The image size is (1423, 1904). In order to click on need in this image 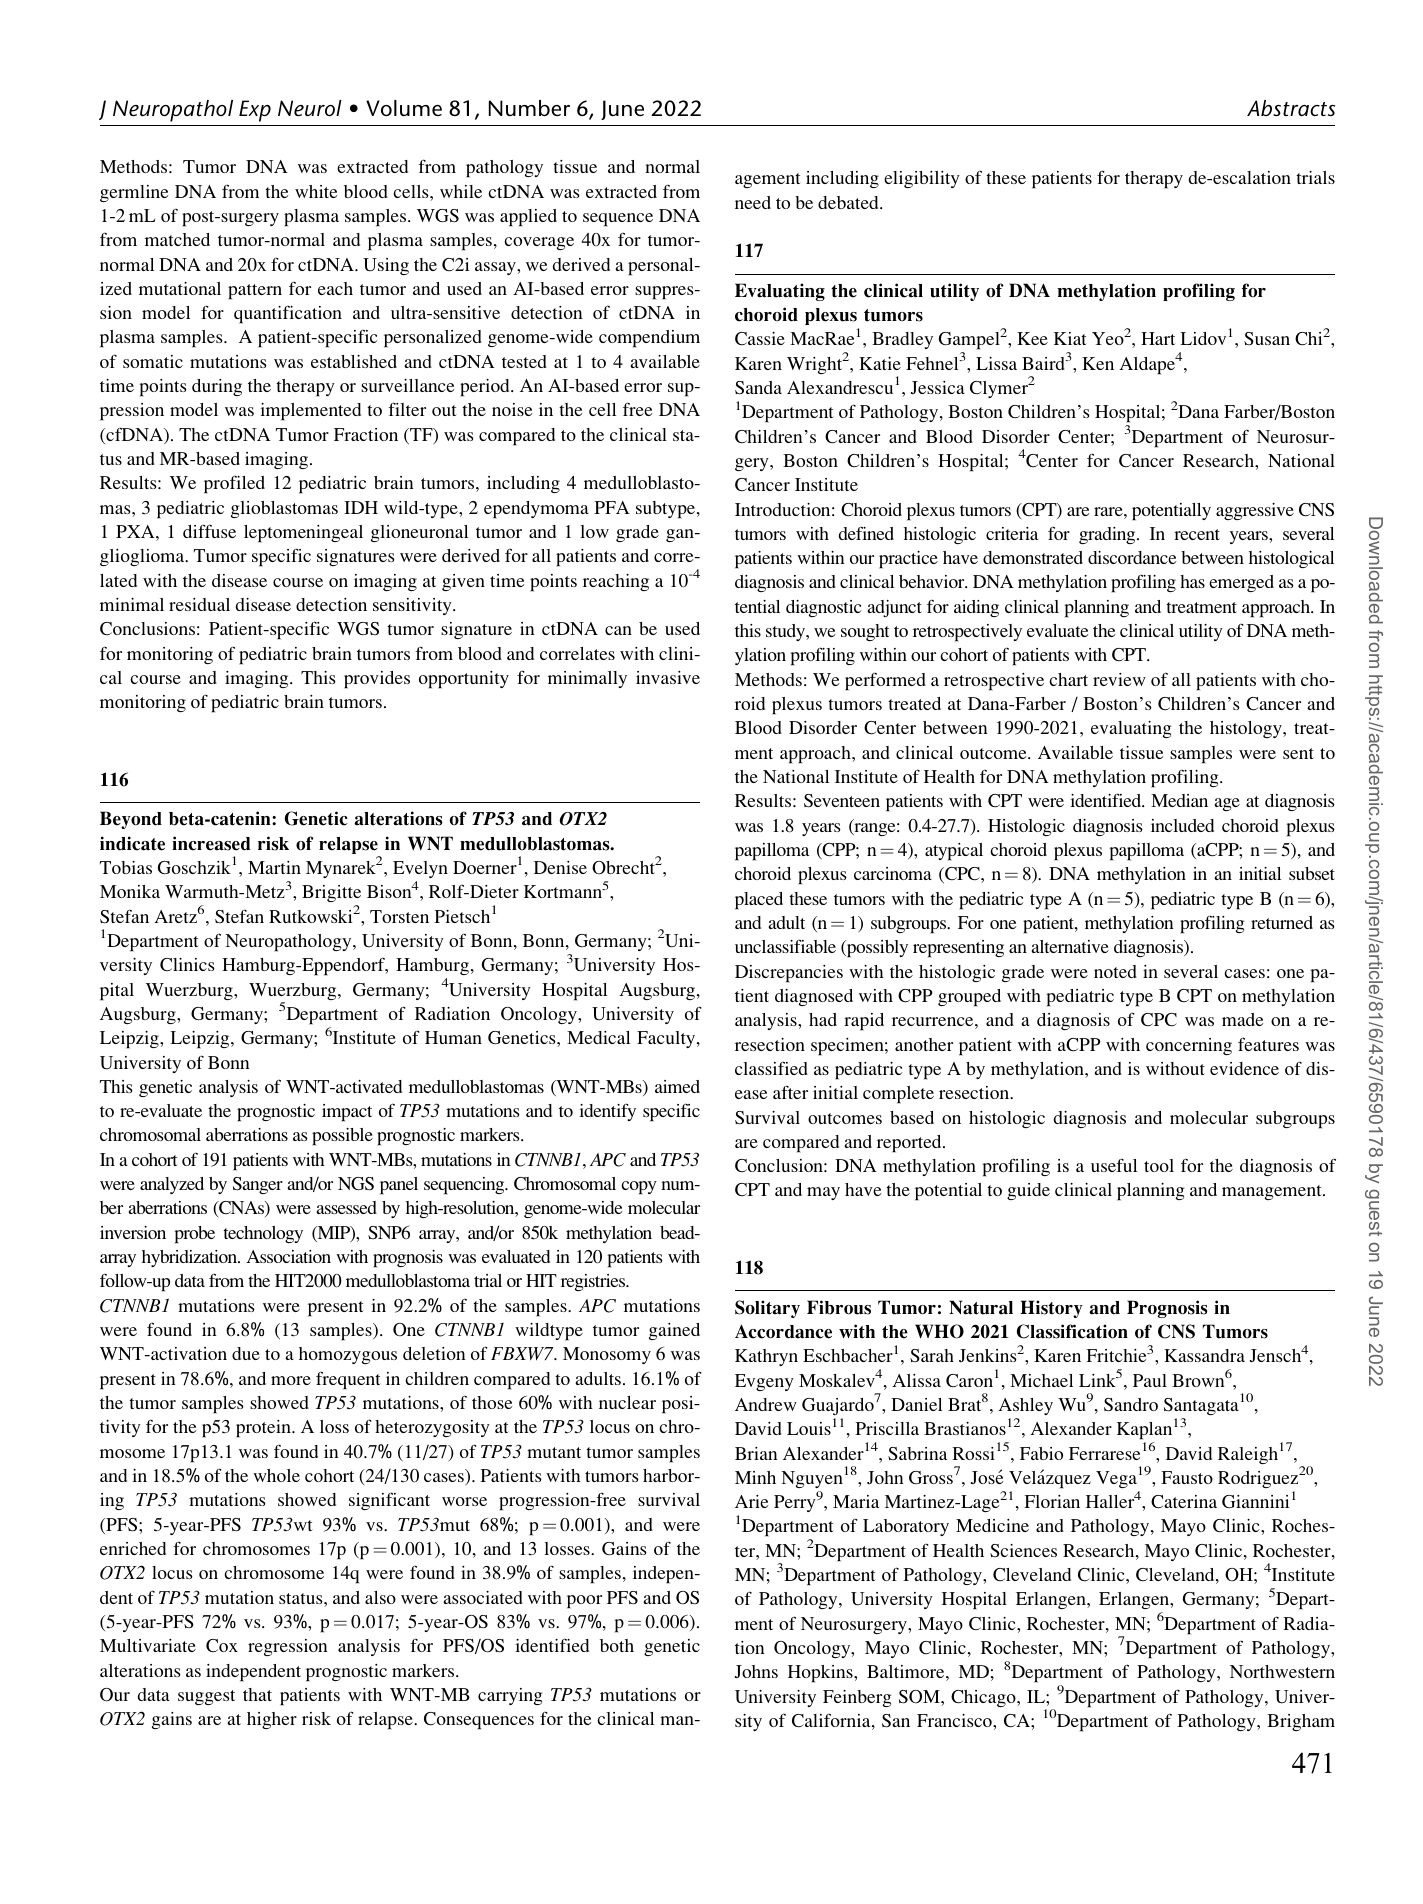, I will do `click(753, 202)`.
